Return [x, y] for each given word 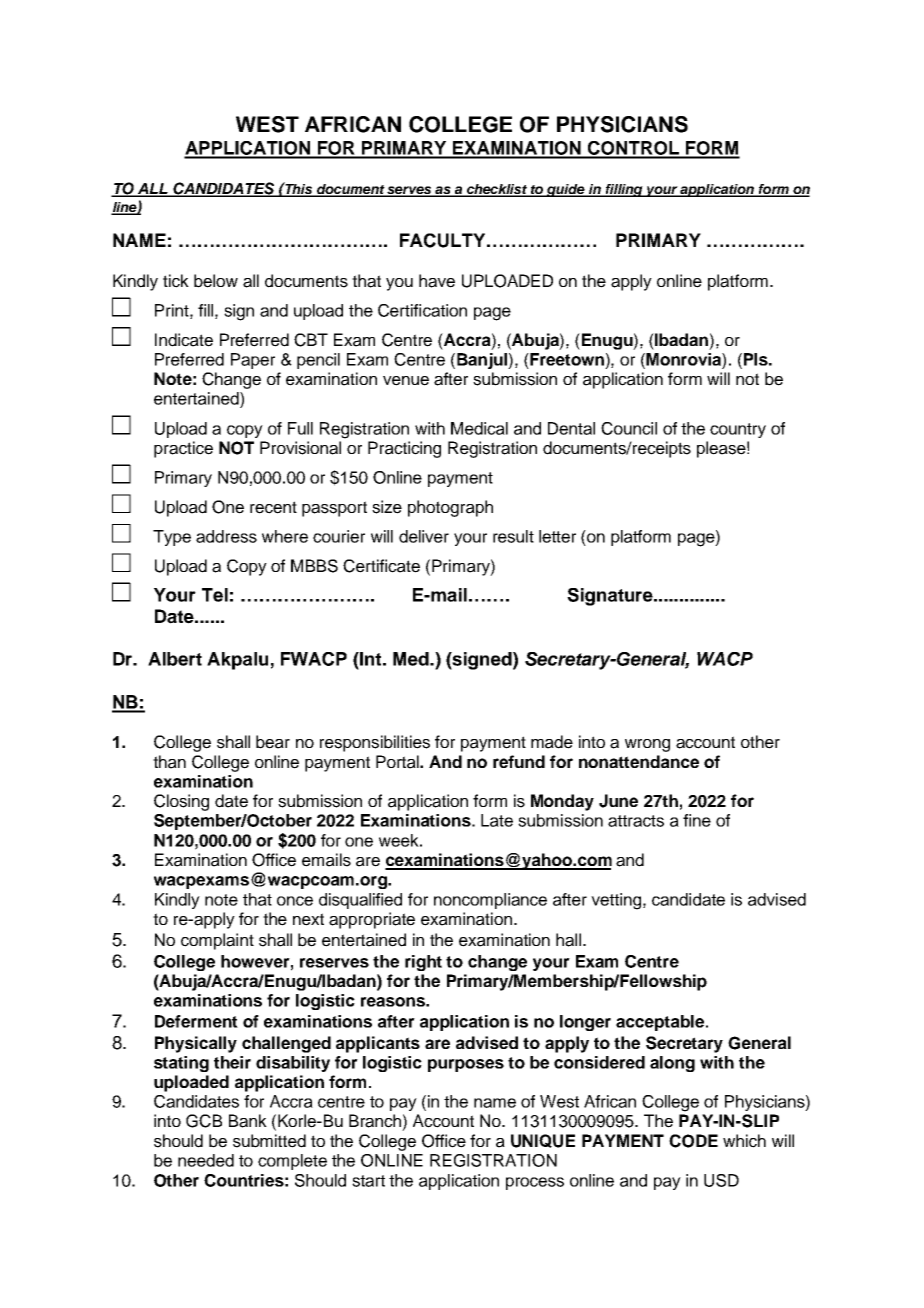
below [216, 281]
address [226, 536]
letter [557, 536]
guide [566, 190]
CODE [693, 1141]
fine [697, 820]
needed [206, 1160]
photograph [450, 508]
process [535, 1183]
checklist [497, 190]
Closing [181, 802]
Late [497, 820]
